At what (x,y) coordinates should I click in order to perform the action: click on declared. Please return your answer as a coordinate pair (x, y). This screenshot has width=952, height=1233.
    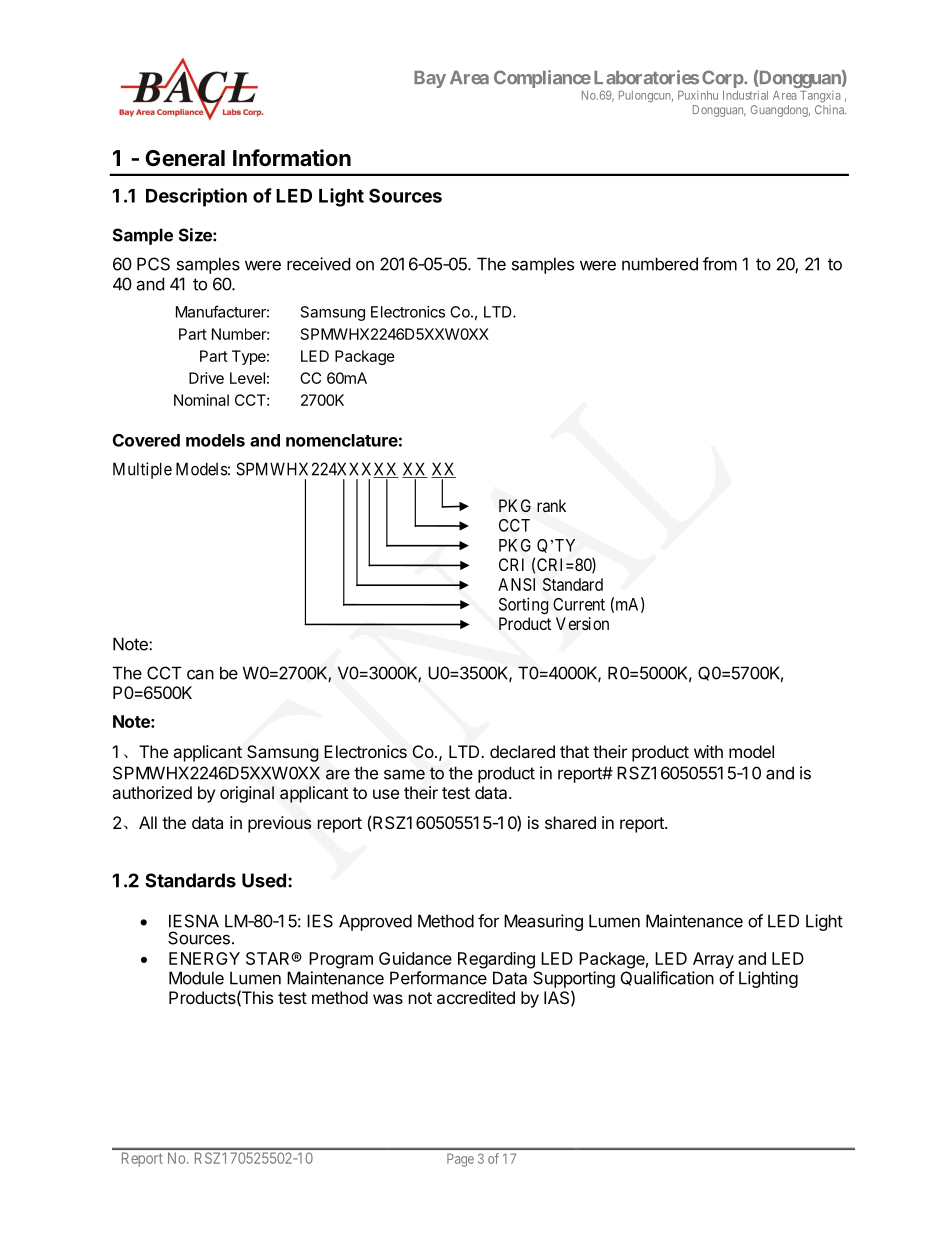
    Looking at the image, I should click on (522, 751).
